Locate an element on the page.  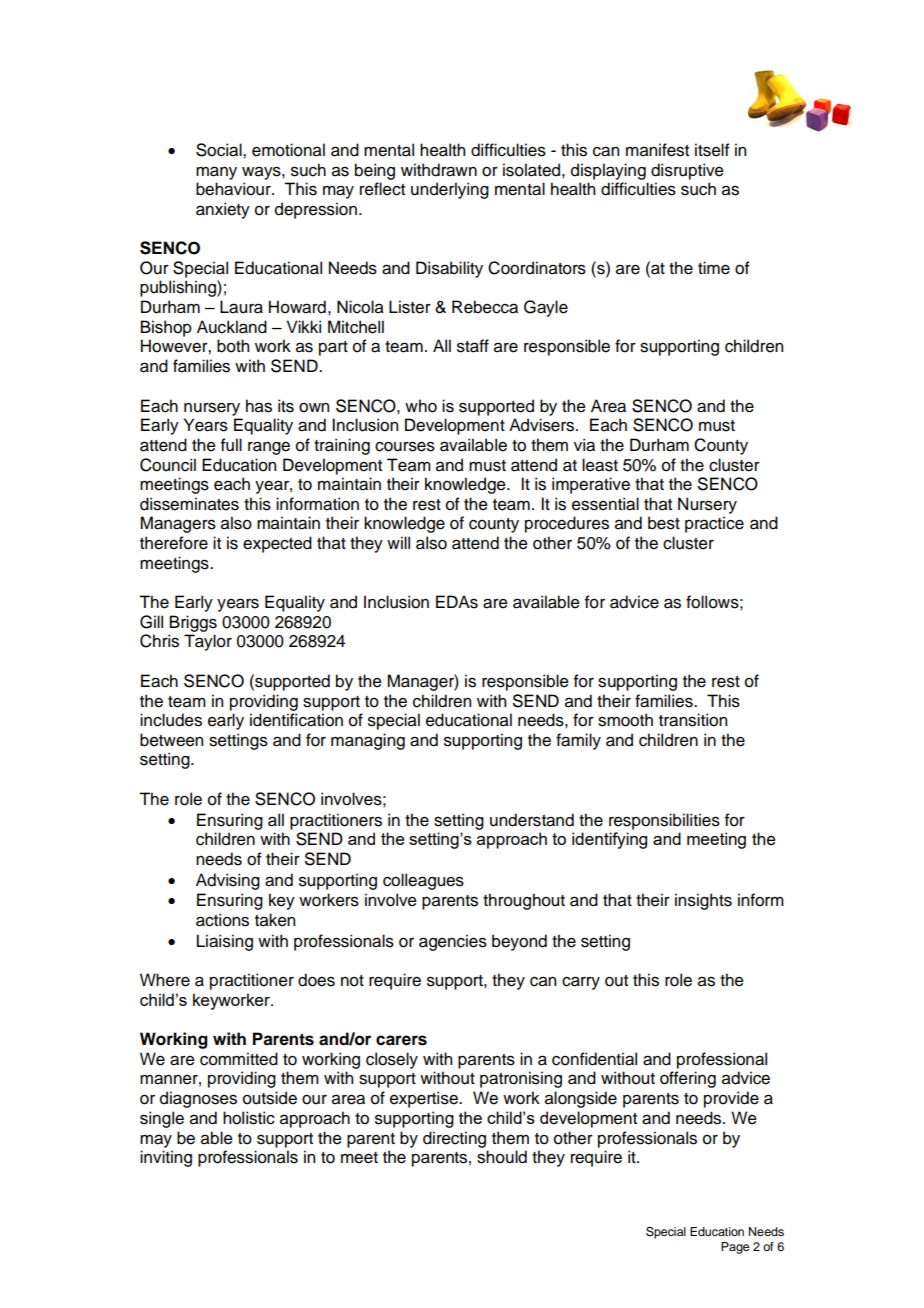
committed is located at coordinates (239, 1059).
